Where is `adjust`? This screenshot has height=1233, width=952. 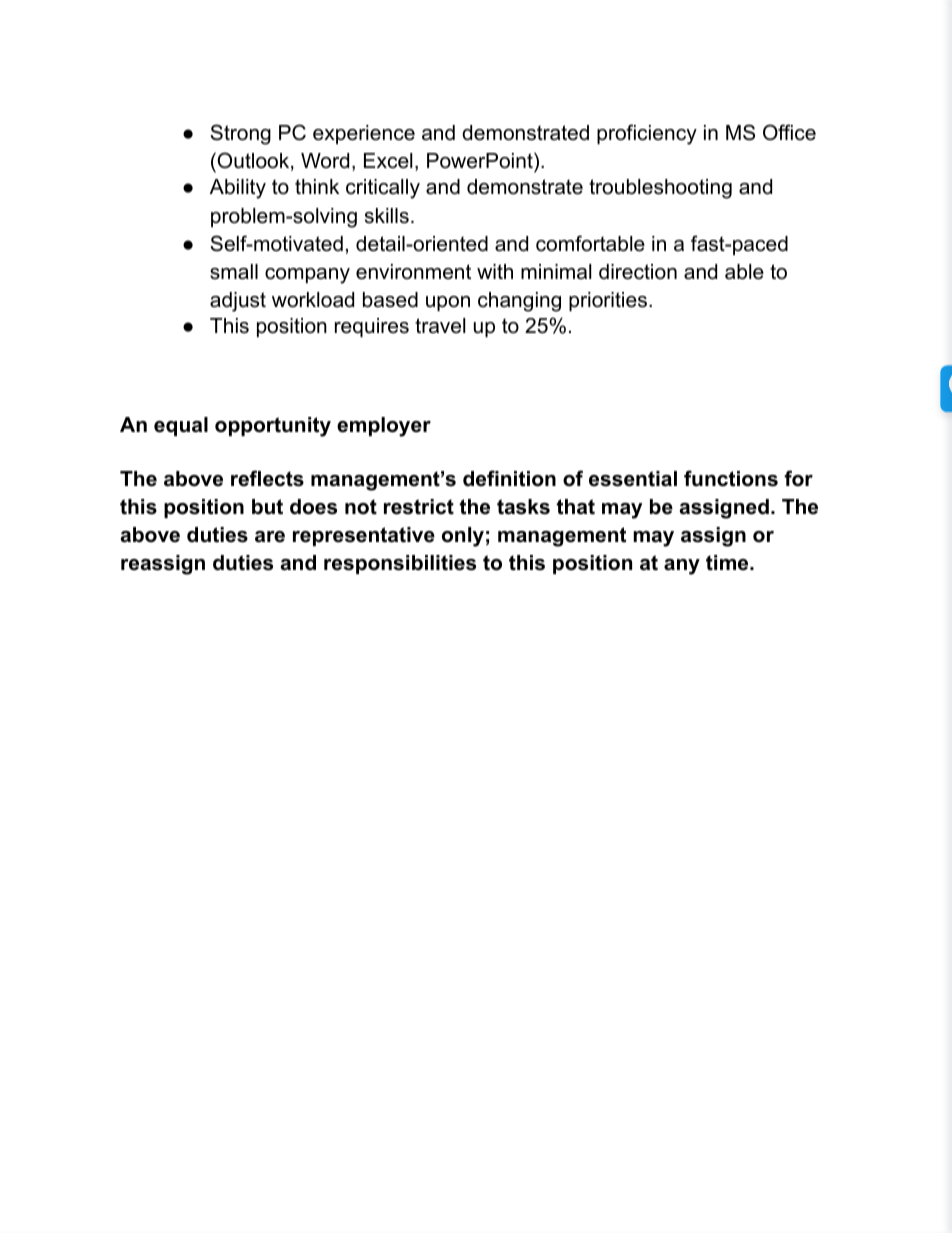
adjust is located at coordinates (238, 302).
